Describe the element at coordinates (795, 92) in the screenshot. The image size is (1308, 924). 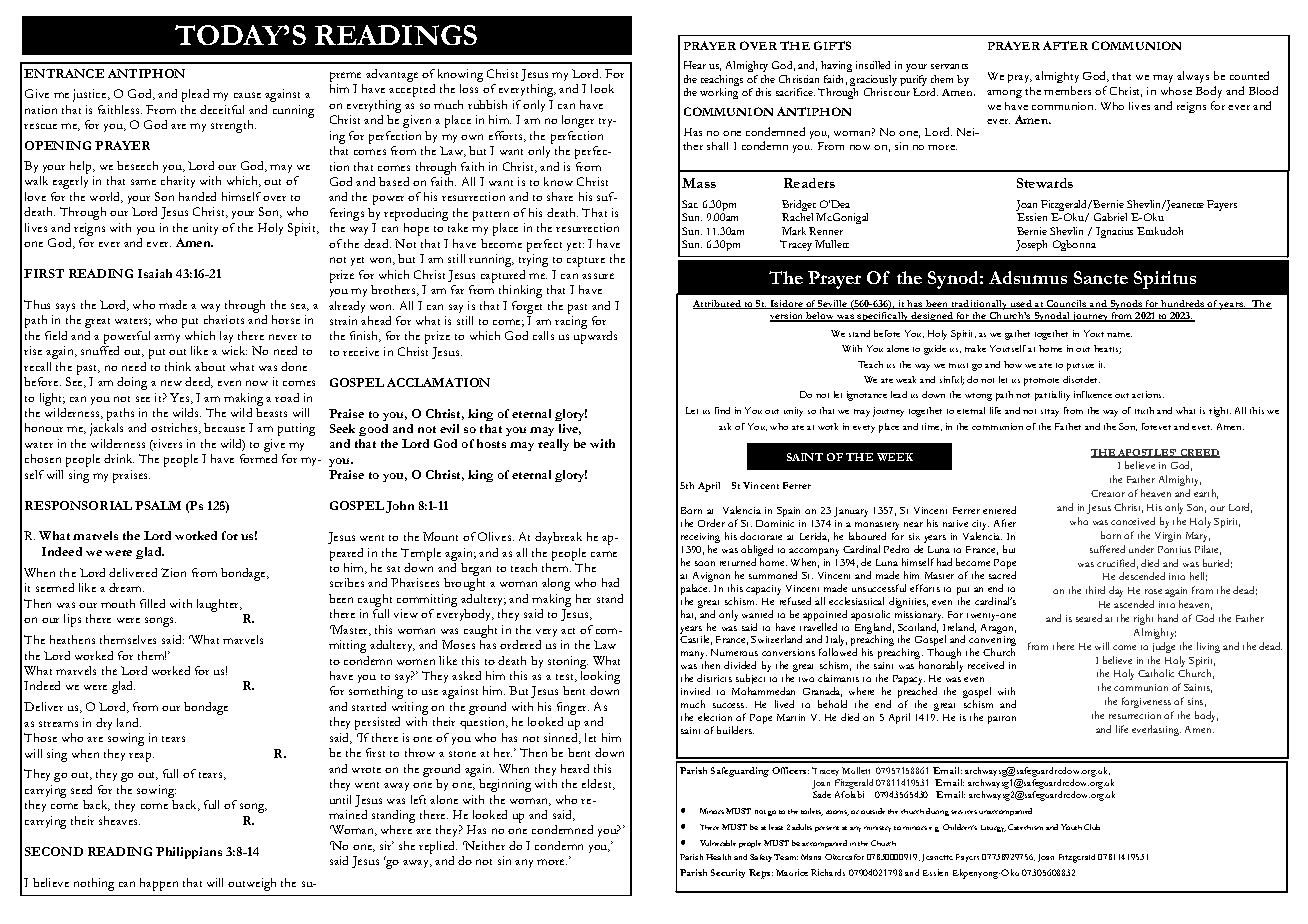
I see `sacrifice` at that location.
